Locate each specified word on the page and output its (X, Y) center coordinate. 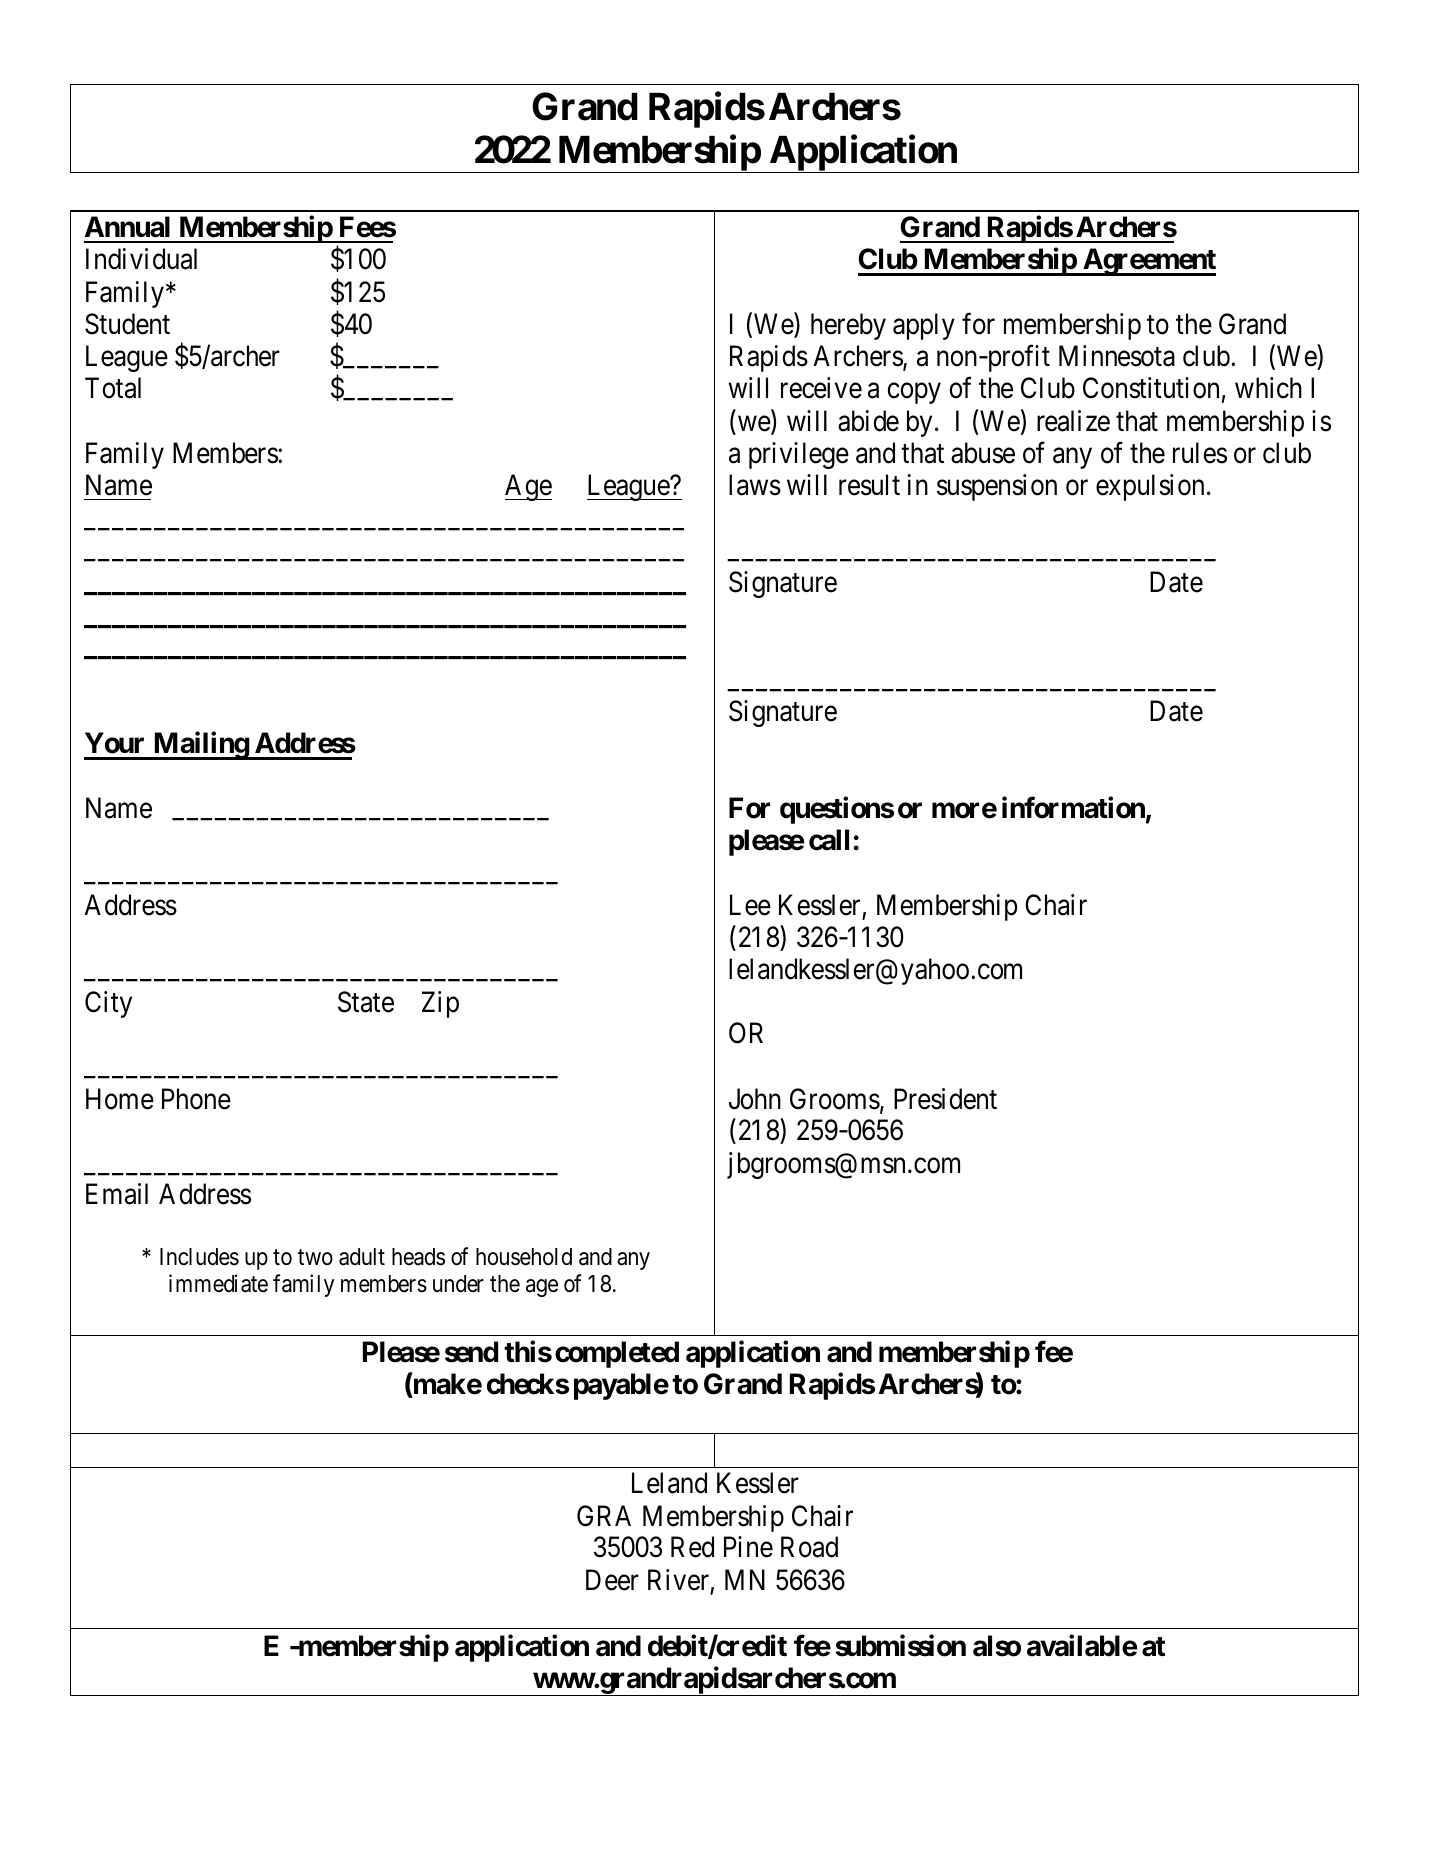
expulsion (1150, 487)
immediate (218, 1283)
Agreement (1148, 262)
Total (113, 388)
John (755, 1099)
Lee (750, 905)
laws (755, 485)
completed (617, 1354)
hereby (848, 326)
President (945, 1099)
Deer (612, 1580)
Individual (141, 259)
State (366, 1002)
